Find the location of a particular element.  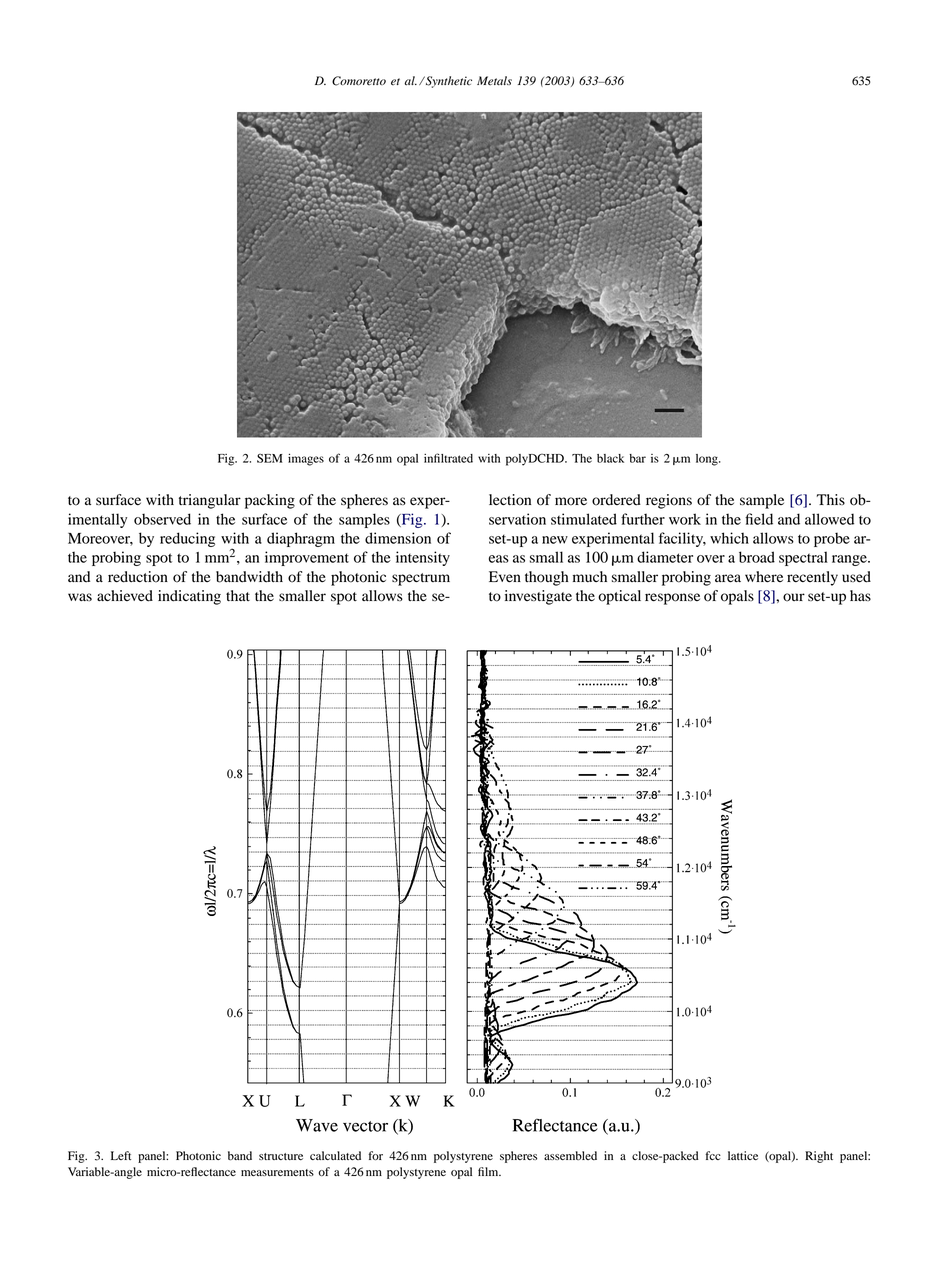

Even is located at coordinates (505, 577).
